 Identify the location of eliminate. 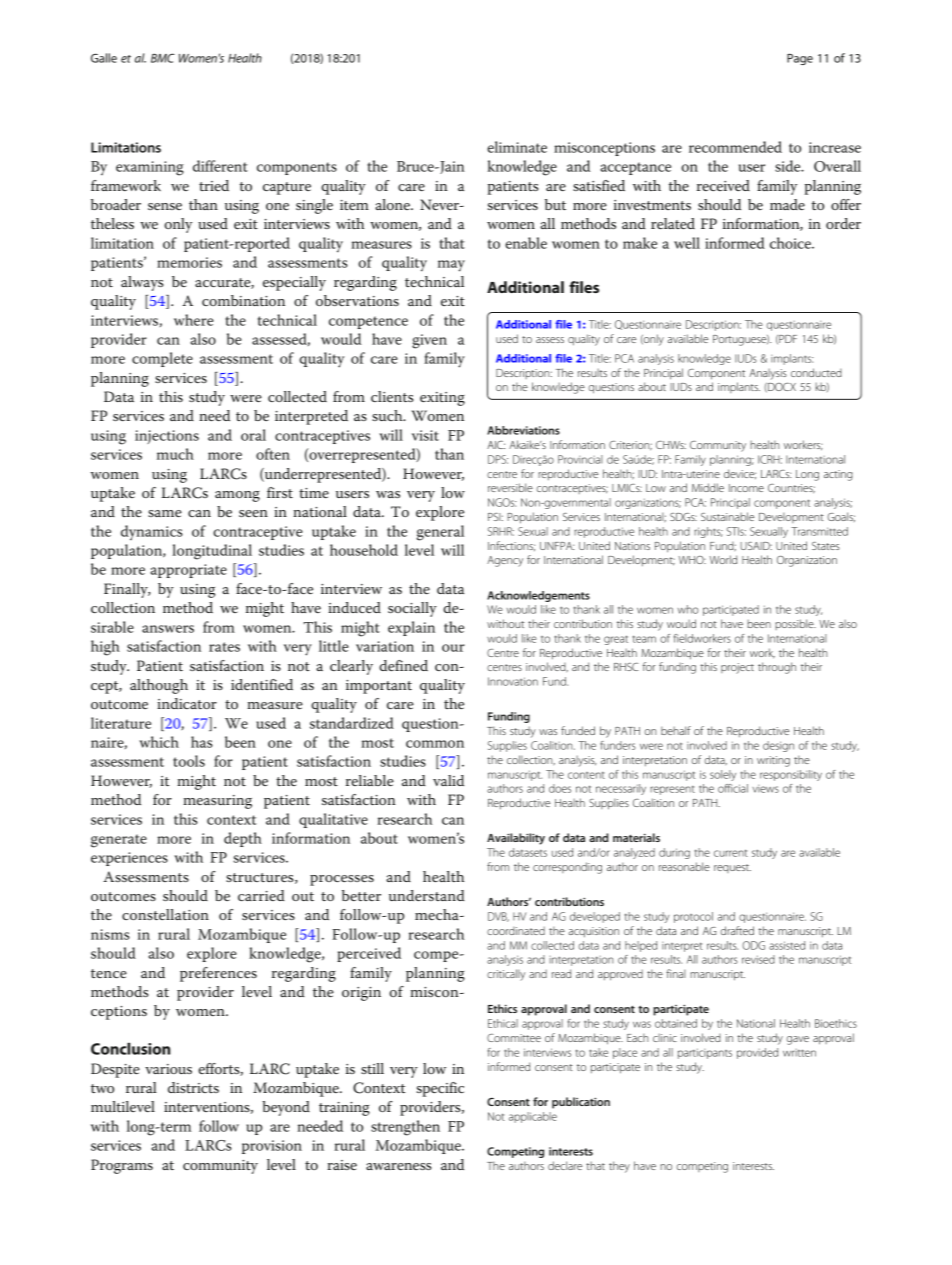
(517, 147).
